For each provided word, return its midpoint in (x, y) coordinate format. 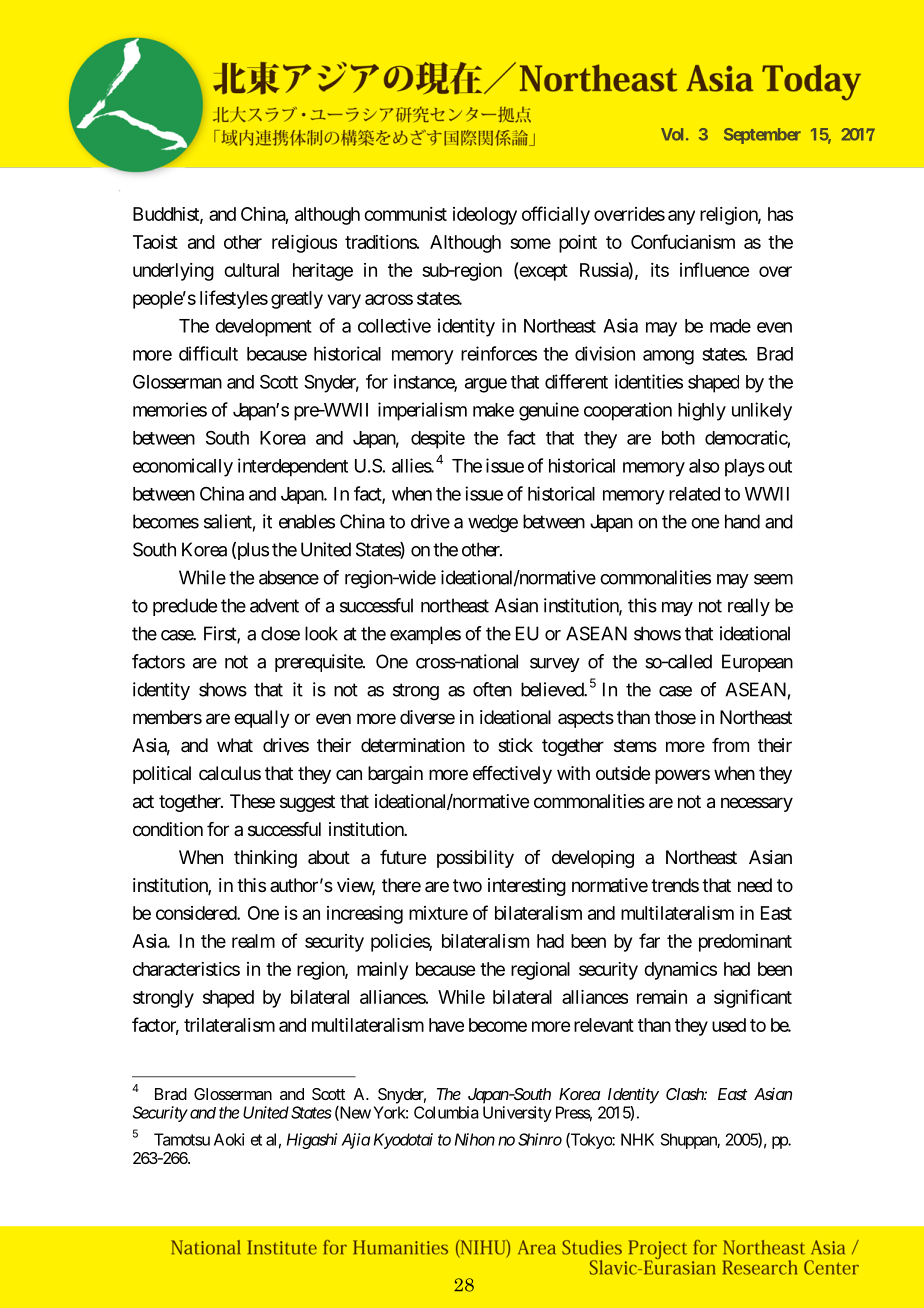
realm (253, 941)
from (730, 745)
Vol (674, 134)
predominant (745, 943)
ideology (485, 216)
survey (555, 665)
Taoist (155, 242)
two (467, 885)
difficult (208, 353)
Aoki (229, 1139)
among (668, 357)
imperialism (422, 411)
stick (515, 745)
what (235, 745)
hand (742, 521)
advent (274, 605)
